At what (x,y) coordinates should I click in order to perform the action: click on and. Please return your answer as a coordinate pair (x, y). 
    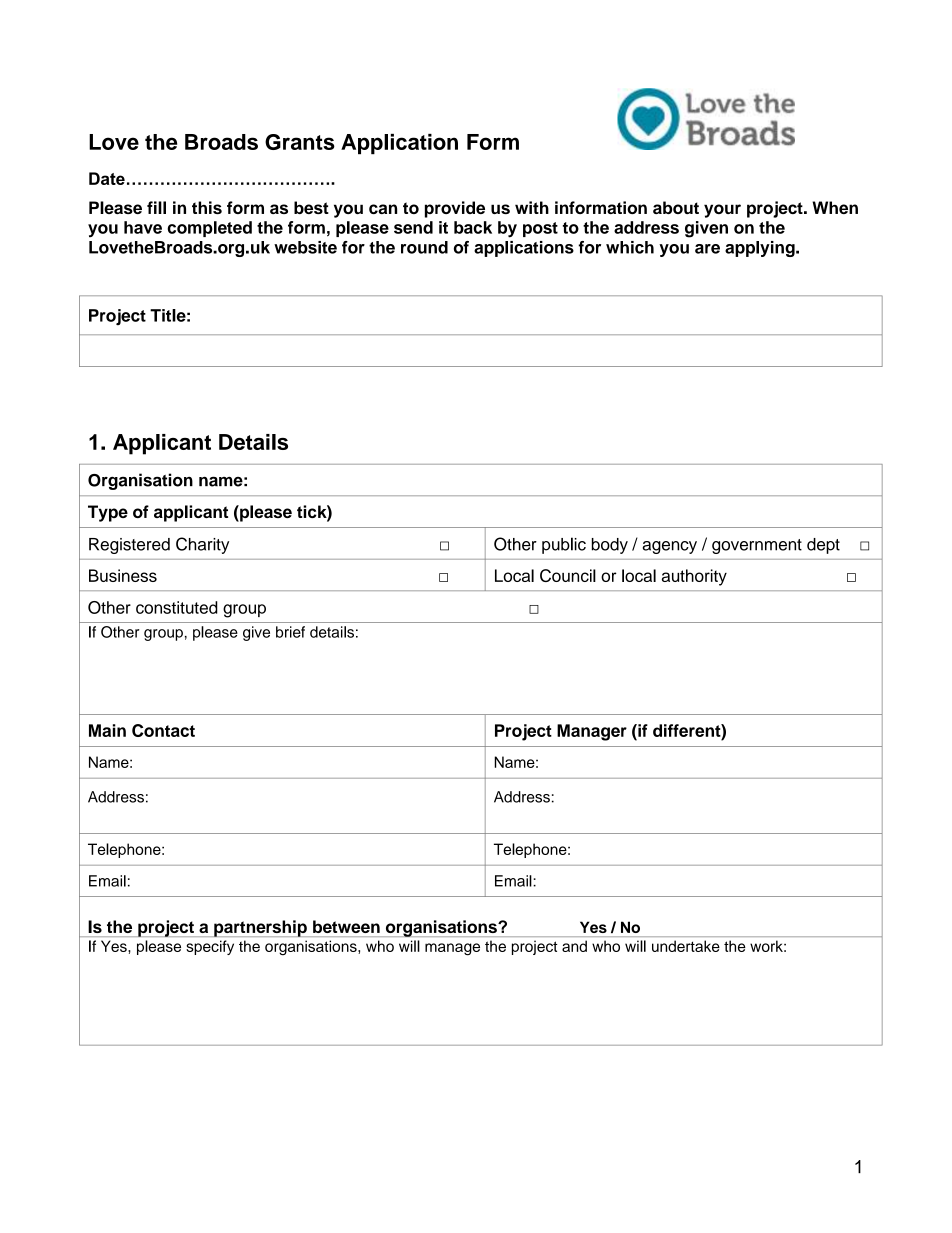
    Looking at the image, I should click on (574, 946).
